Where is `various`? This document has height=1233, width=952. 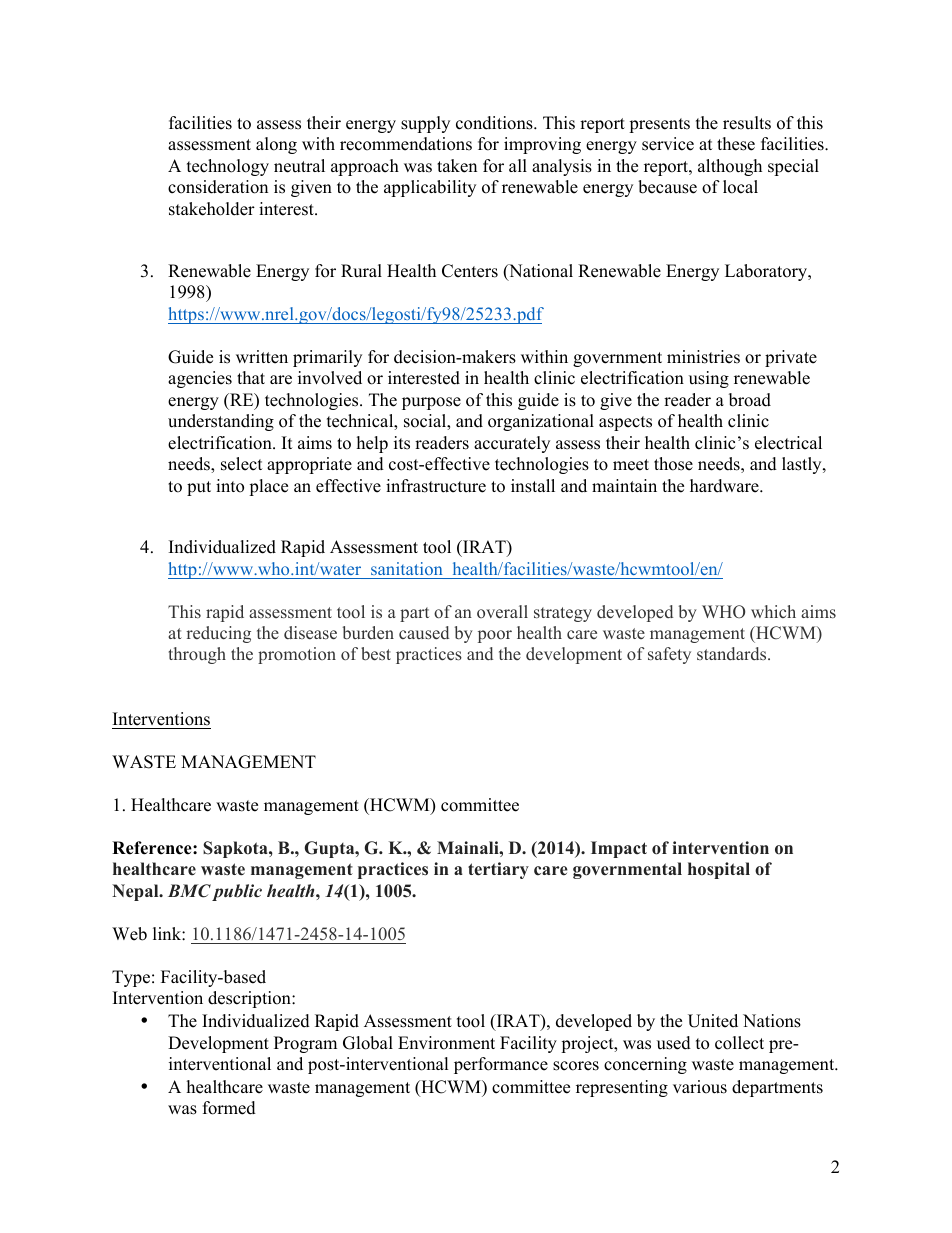
various is located at coordinates (700, 1087).
